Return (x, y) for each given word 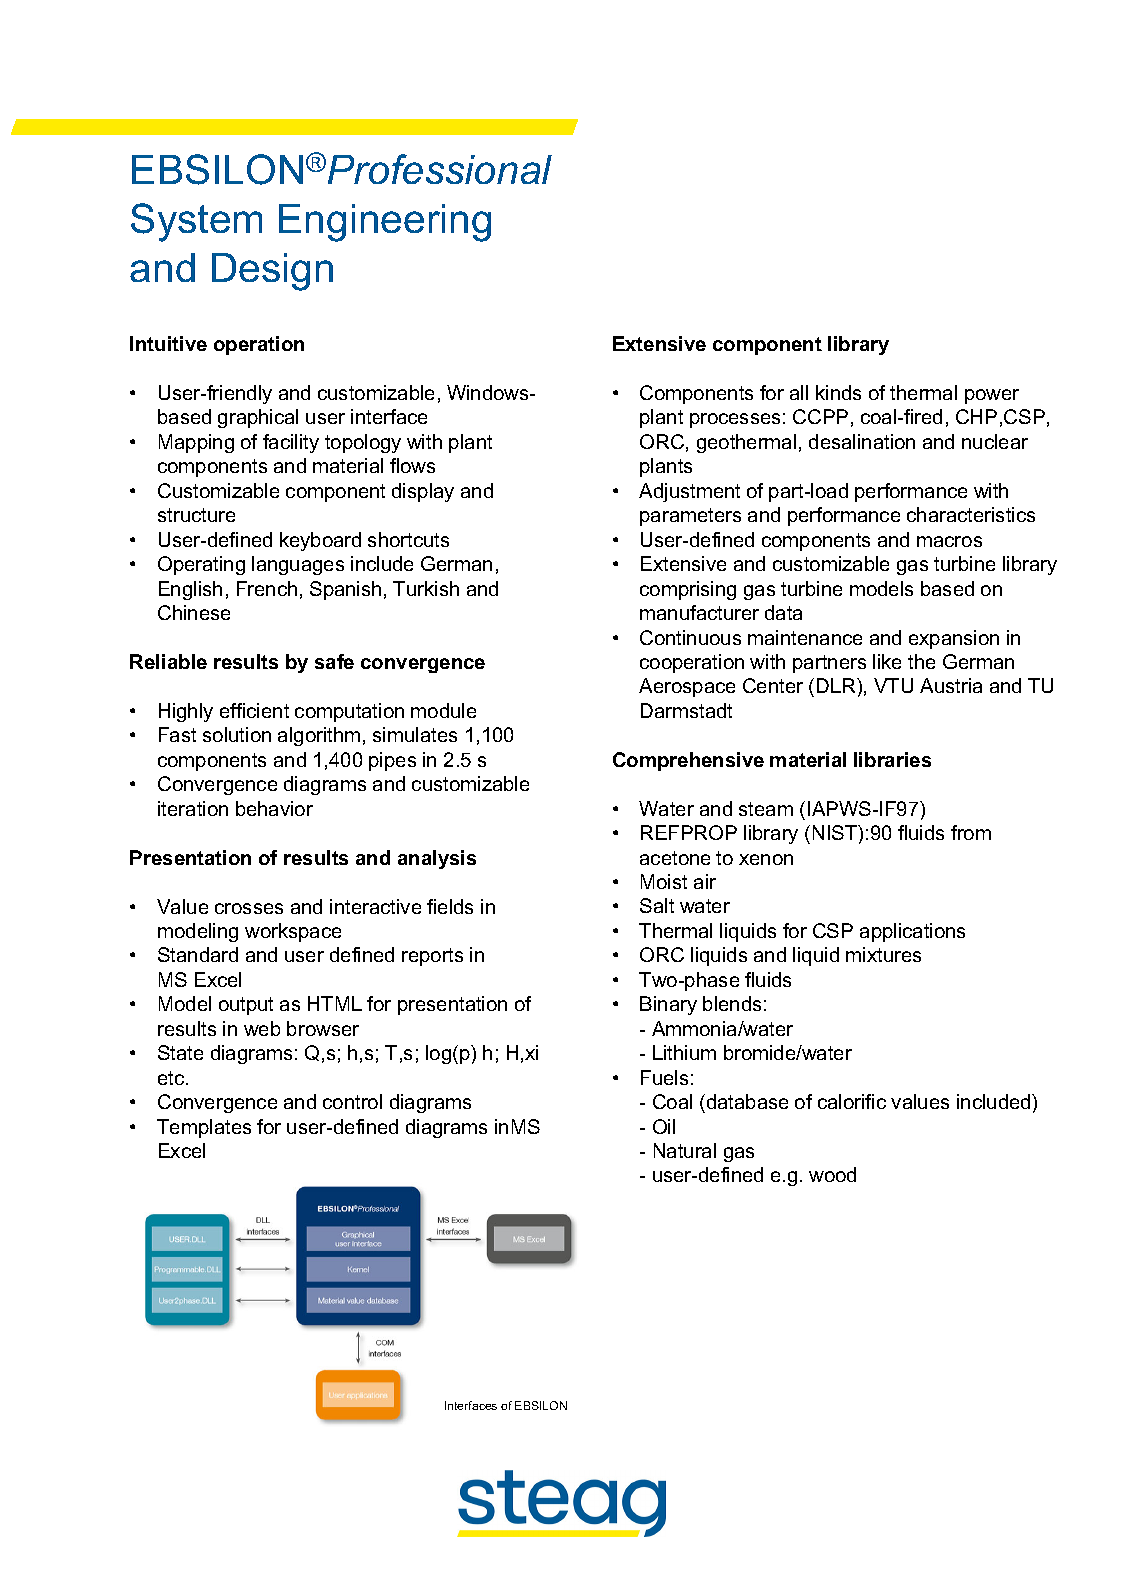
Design (272, 272)
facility (291, 443)
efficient (254, 710)
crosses (249, 908)
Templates (204, 1128)
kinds (838, 392)
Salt (657, 905)
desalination (862, 441)
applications (912, 932)
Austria (951, 685)
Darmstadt (686, 710)
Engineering (385, 223)
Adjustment (689, 492)
